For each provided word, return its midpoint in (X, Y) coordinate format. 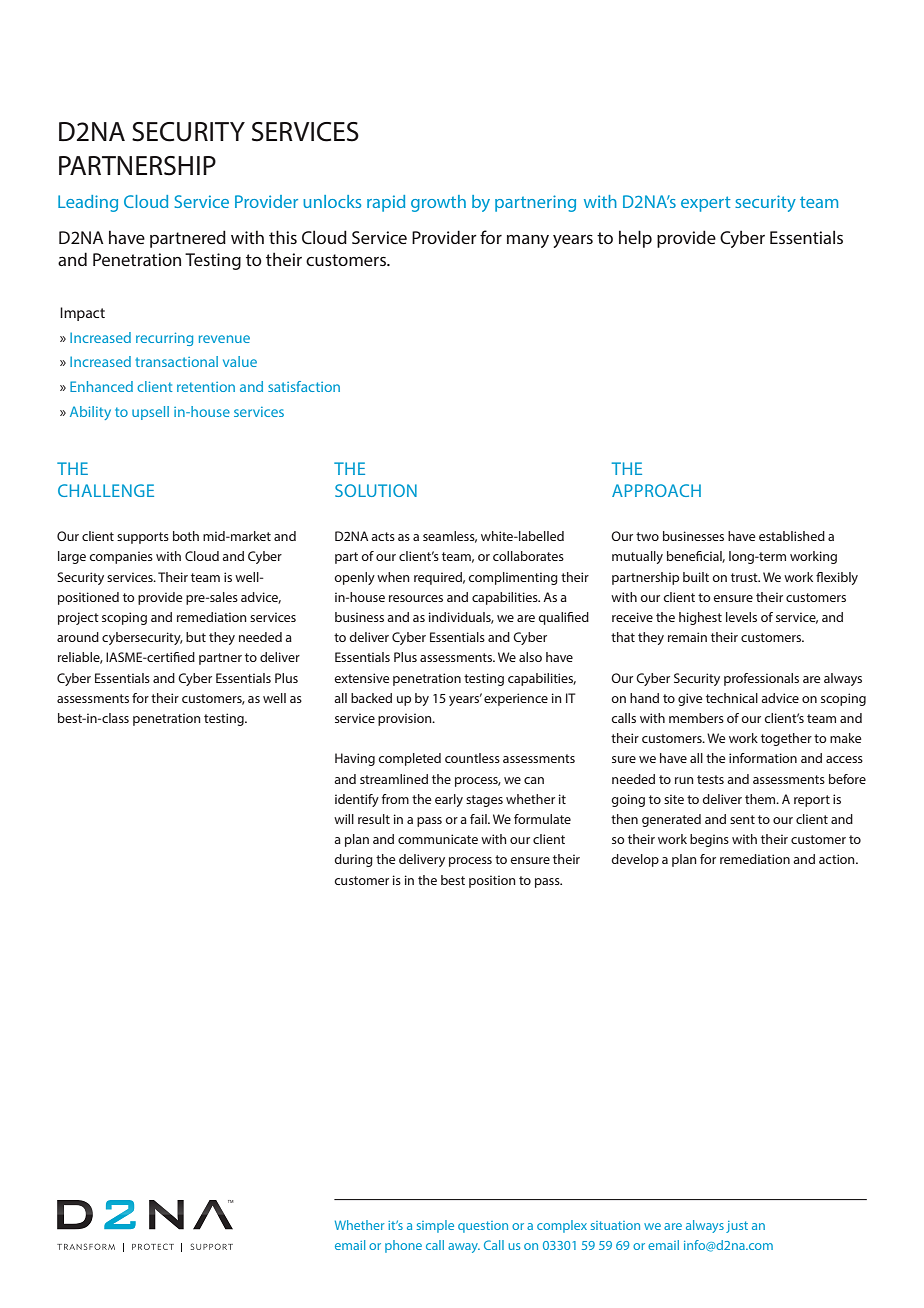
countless (472, 758)
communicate (438, 839)
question (483, 1227)
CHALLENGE (106, 490)
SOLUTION (376, 490)
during (353, 860)
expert (706, 204)
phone (403, 1246)
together (786, 739)
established (792, 536)
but (196, 637)
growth (438, 203)
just (737, 1227)
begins (709, 840)
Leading (88, 203)
